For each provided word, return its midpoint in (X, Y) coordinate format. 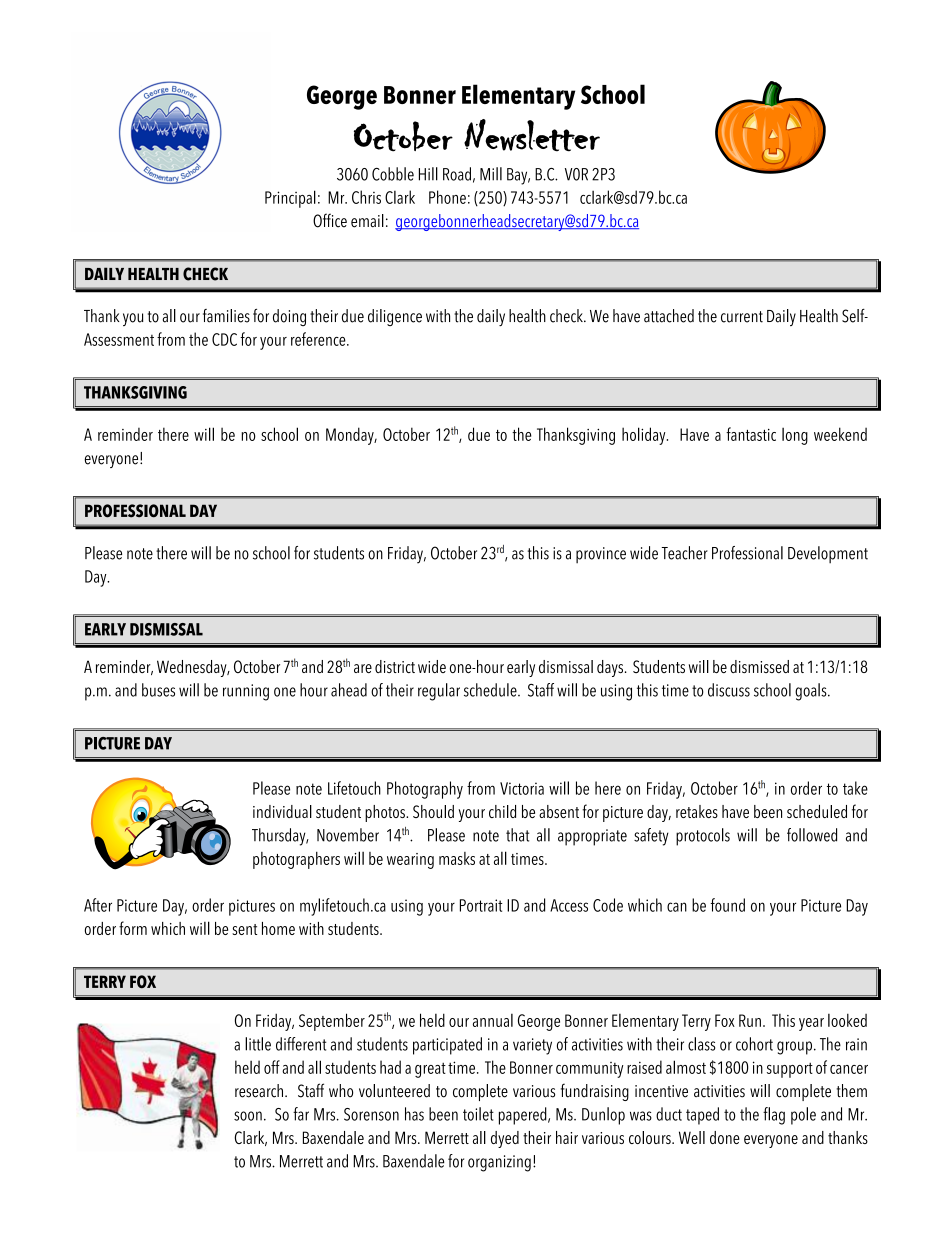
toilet (478, 1114)
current (742, 317)
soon (248, 1116)
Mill (491, 174)
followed (812, 835)
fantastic (751, 434)
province (601, 555)
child (502, 811)
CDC (224, 339)
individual (282, 811)
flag (774, 1116)
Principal (290, 199)
